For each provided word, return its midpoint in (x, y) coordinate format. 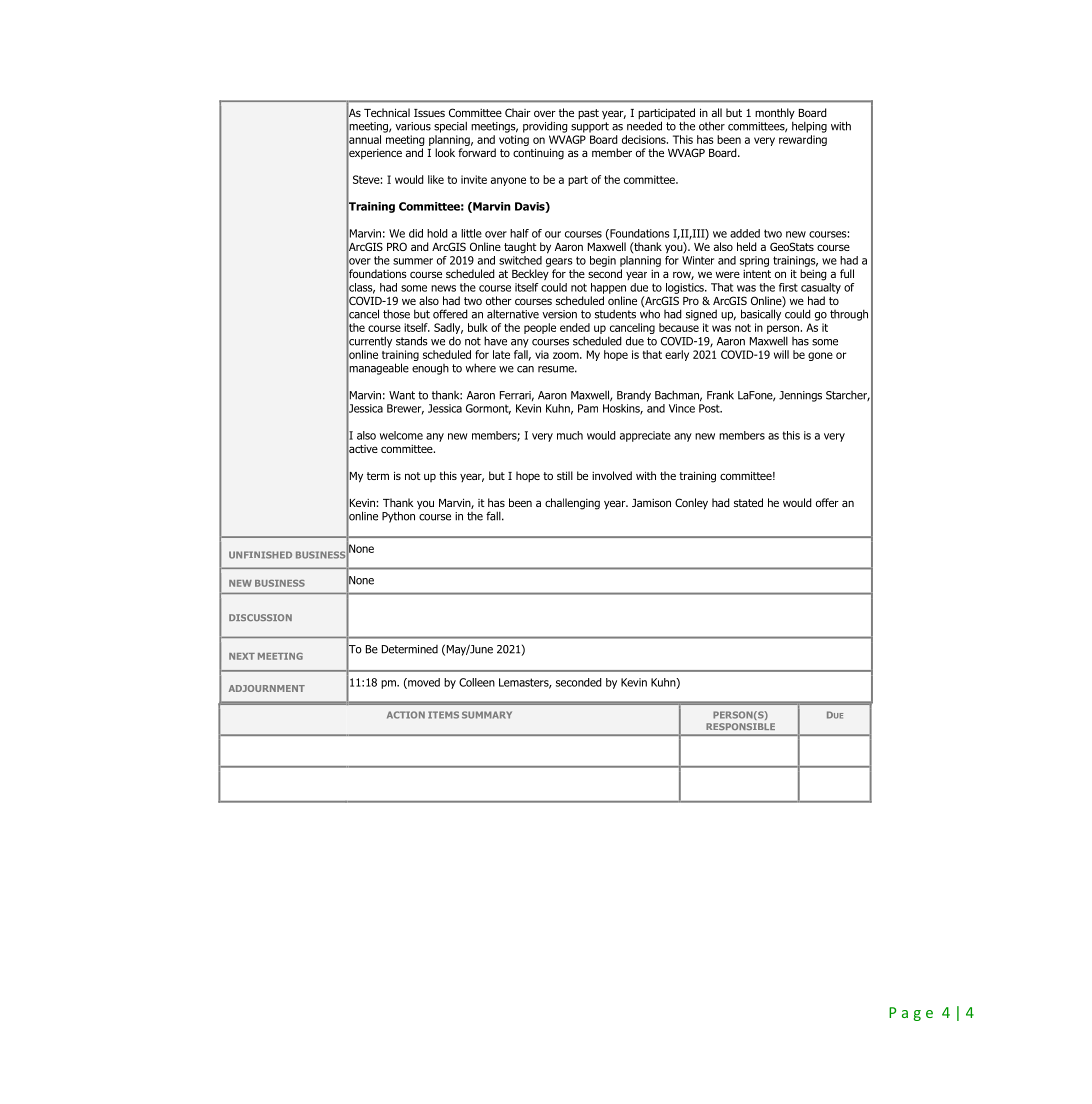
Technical (387, 112)
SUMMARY (487, 715)
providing (545, 127)
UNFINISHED (260, 555)
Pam (588, 408)
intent (757, 274)
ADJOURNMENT (267, 688)
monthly (775, 115)
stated (748, 502)
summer (413, 261)
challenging (572, 504)
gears (559, 262)
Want (402, 395)
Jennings (800, 396)
